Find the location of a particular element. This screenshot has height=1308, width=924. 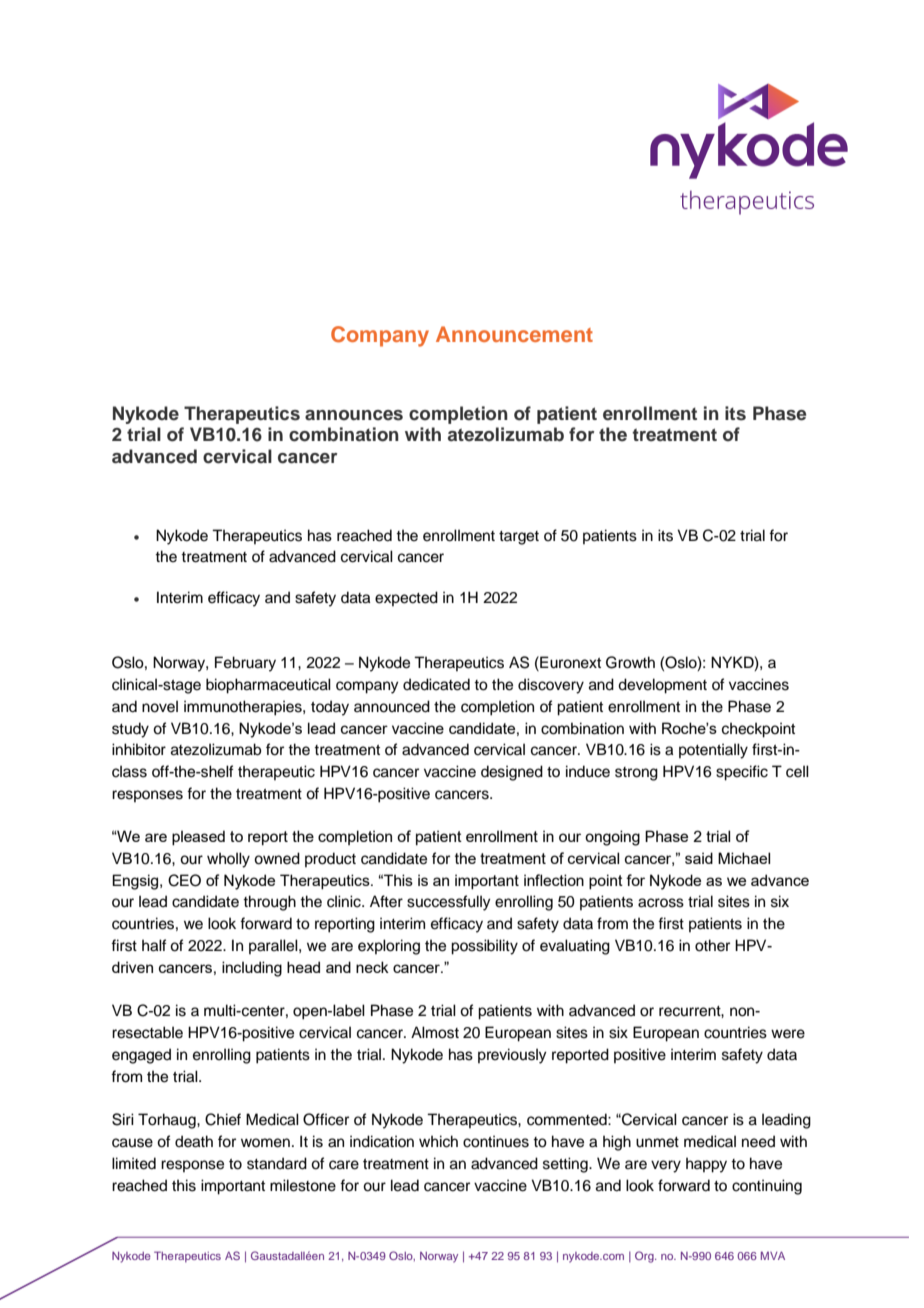

target is located at coordinates (519, 538).
